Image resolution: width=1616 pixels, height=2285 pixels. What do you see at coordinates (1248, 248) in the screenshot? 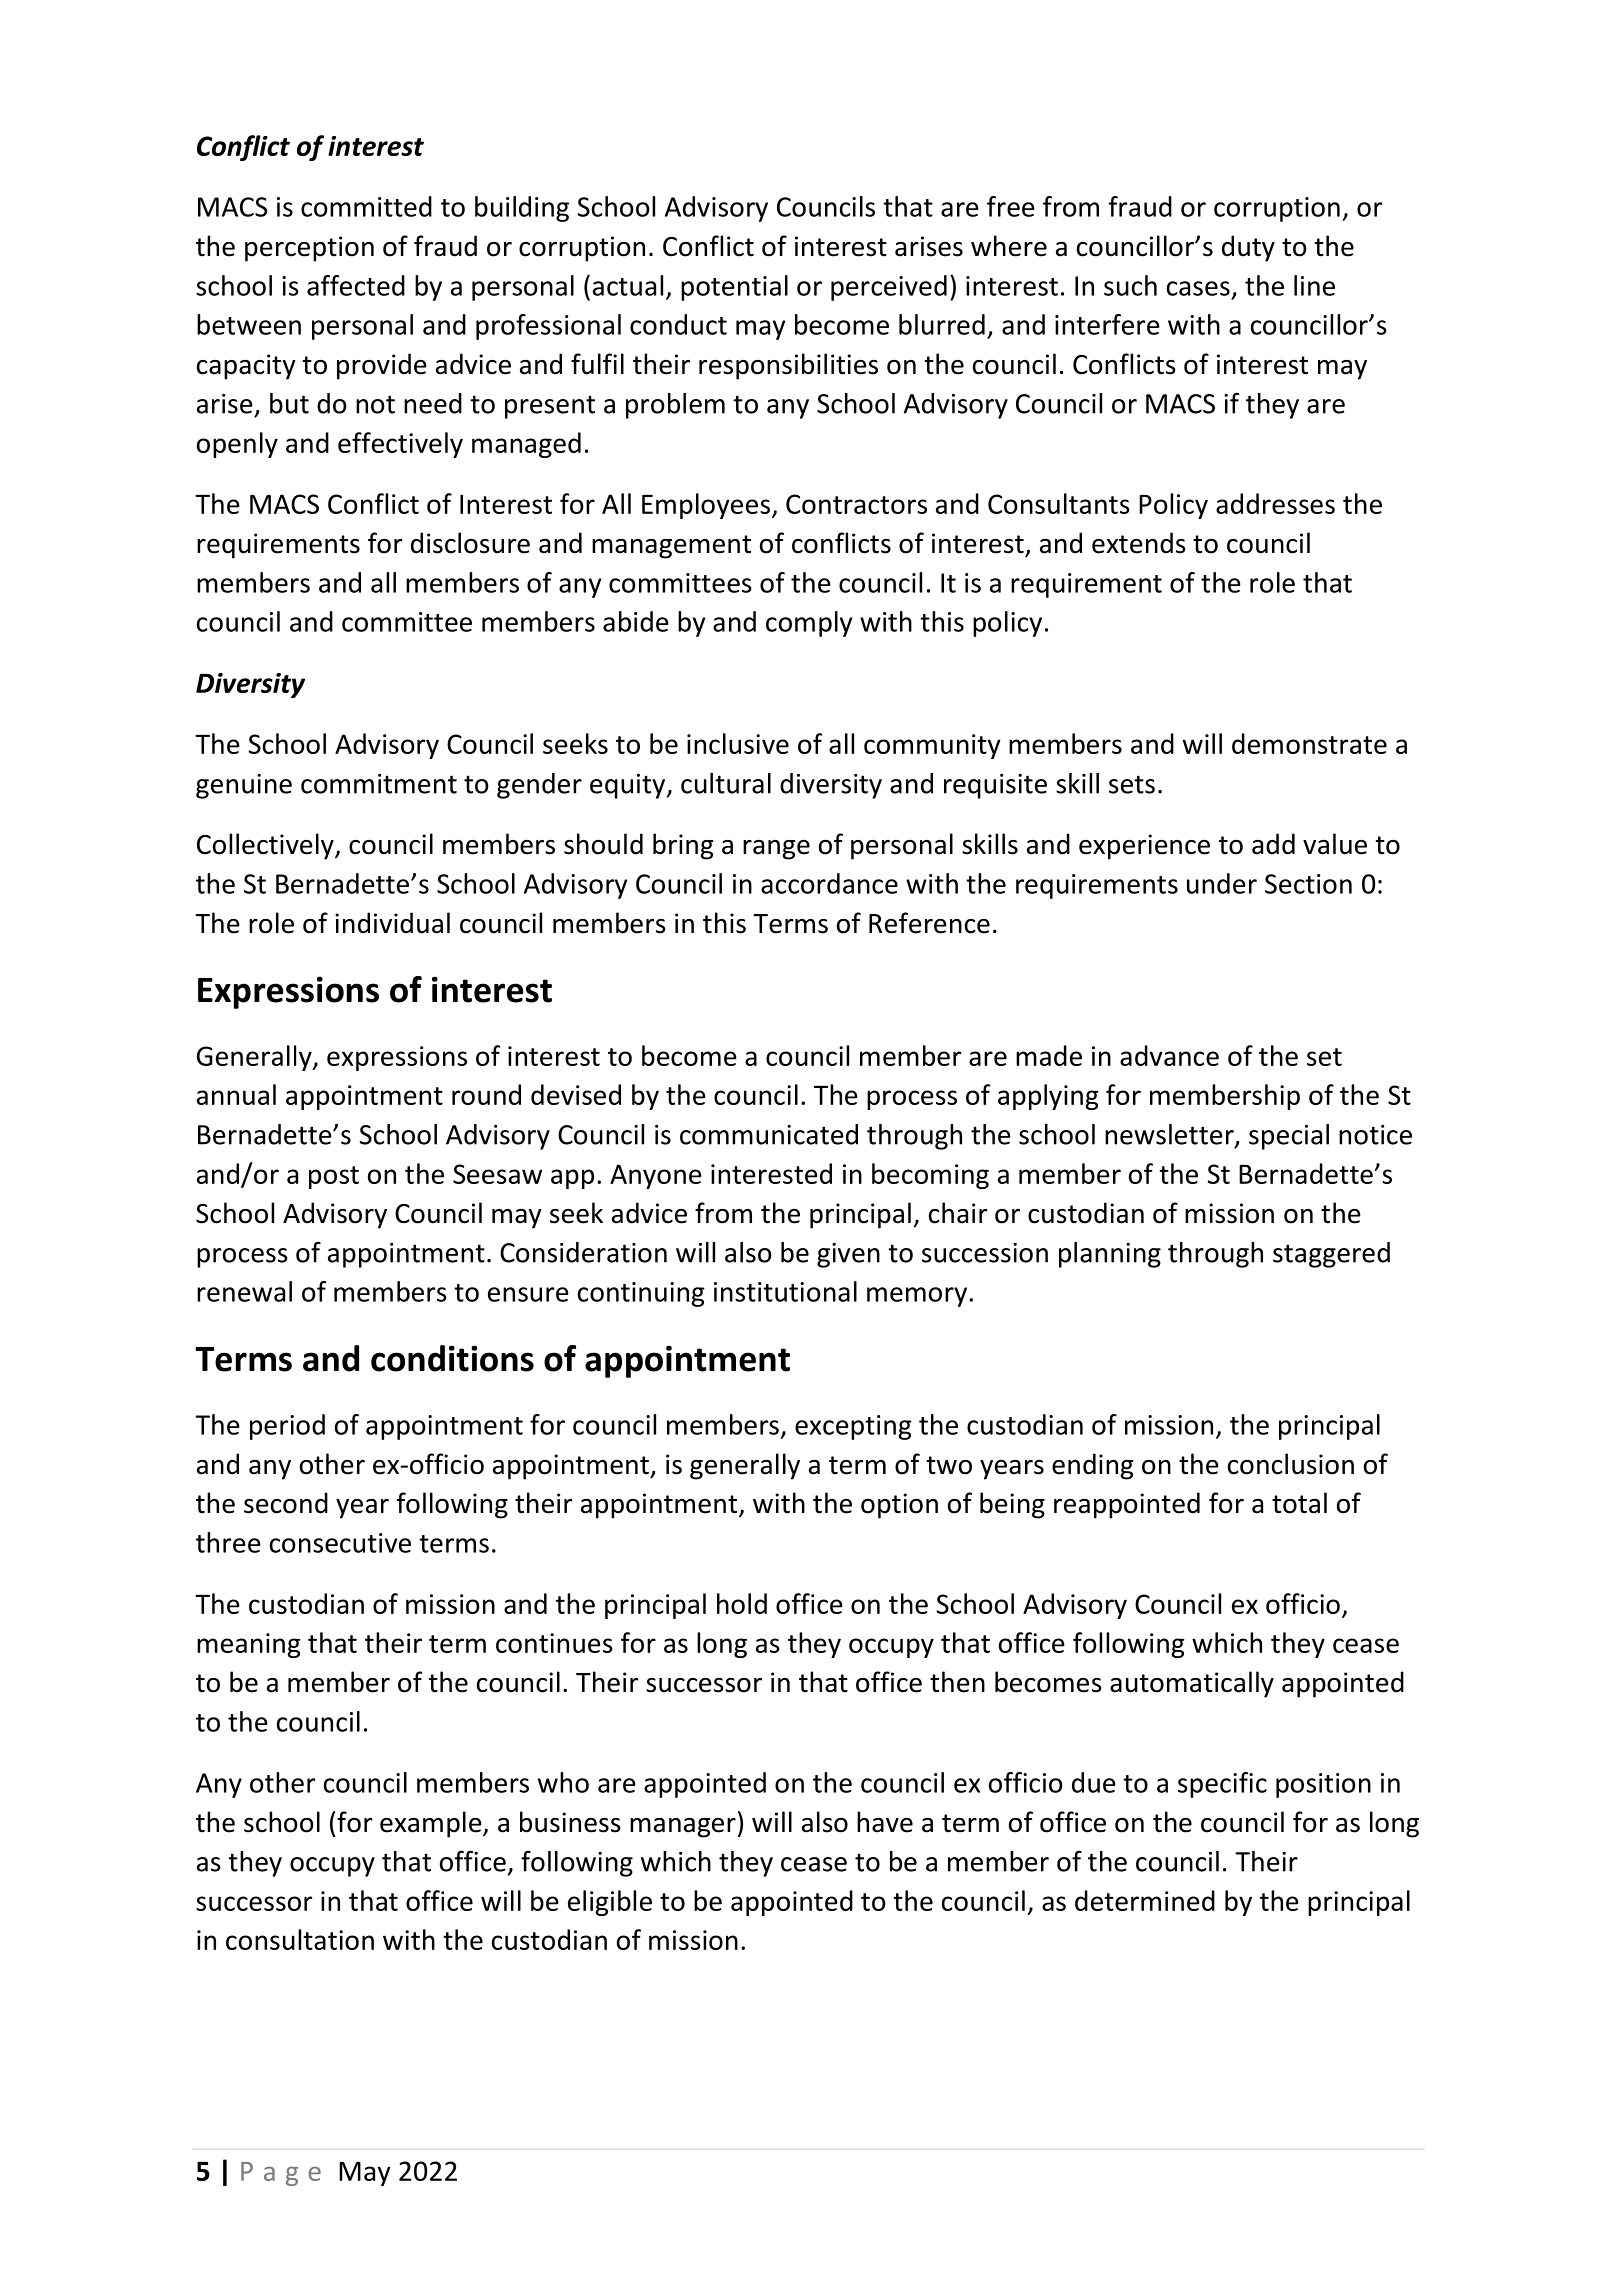
I see `duty` at bounding box center [1248, 248].
